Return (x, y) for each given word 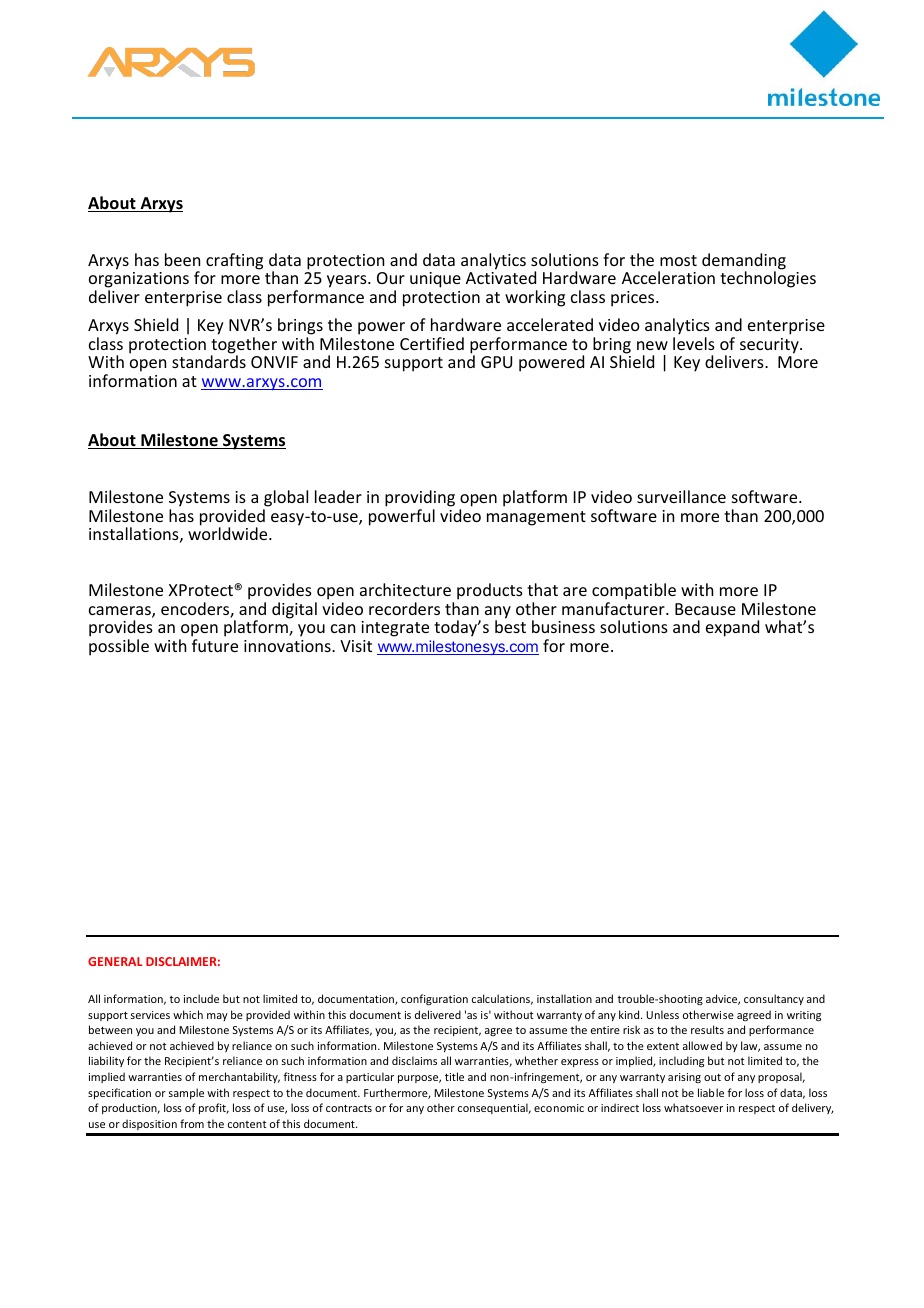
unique (435, 280)
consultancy (774, 999)
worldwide (229, 533)
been (182, 259)
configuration (434, 999)
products (490, 591)
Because (705, 609)
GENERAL (115, 961)
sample (186, 1093)
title (454, 1076)
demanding (744, 262)
